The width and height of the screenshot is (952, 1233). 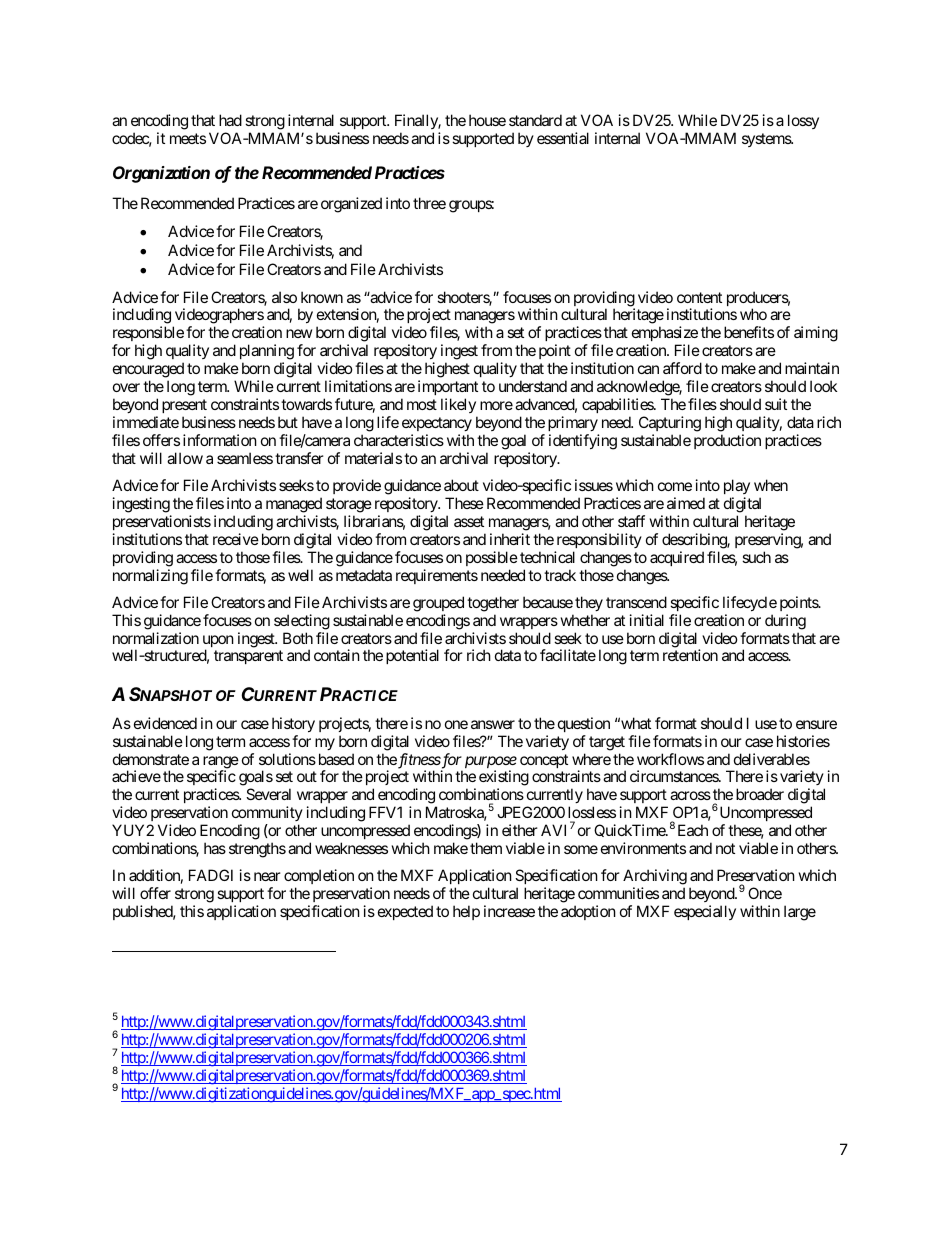 I want to click on content, so click(x=699, y=297).
